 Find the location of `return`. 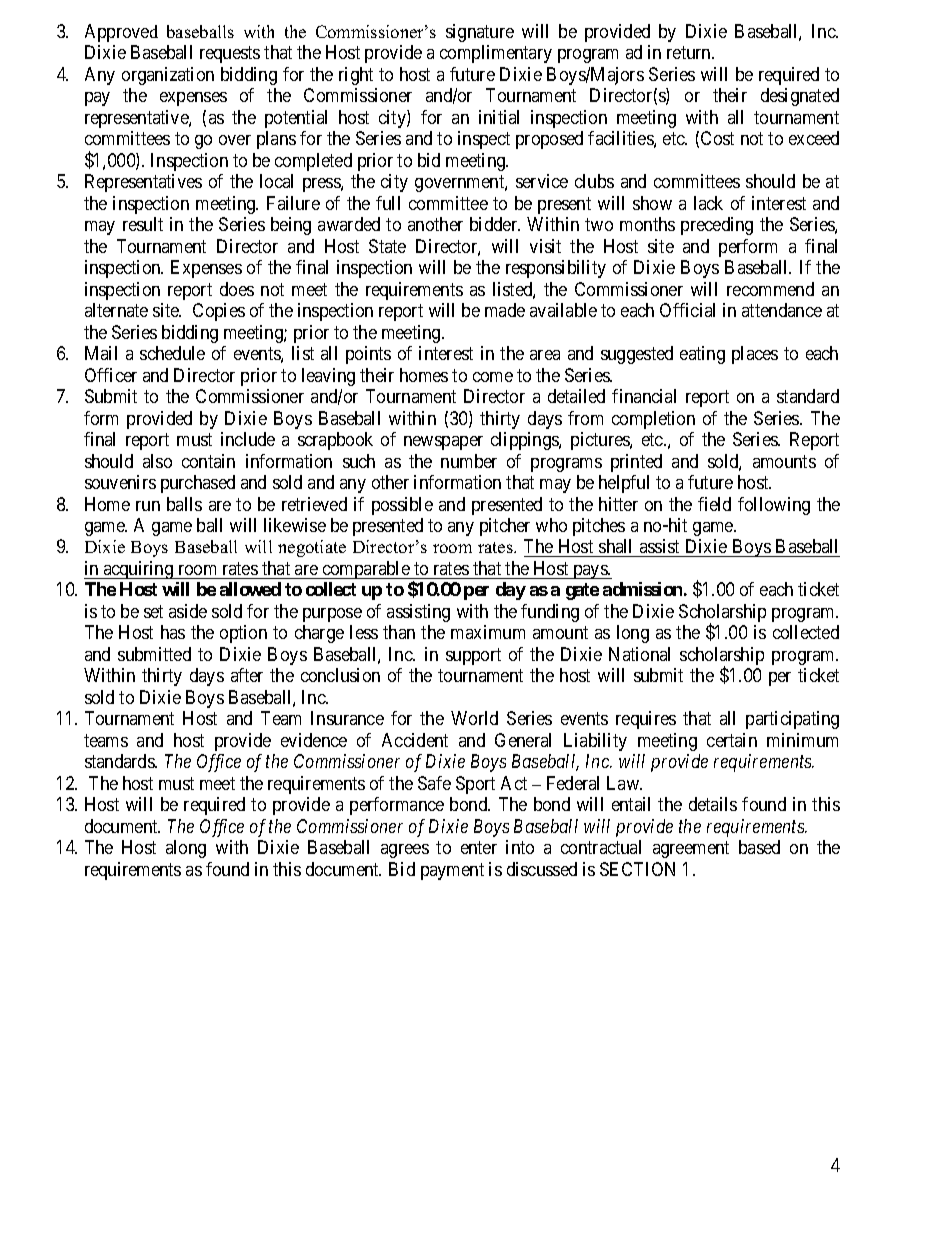

return is located at coordinates (690, 52).
